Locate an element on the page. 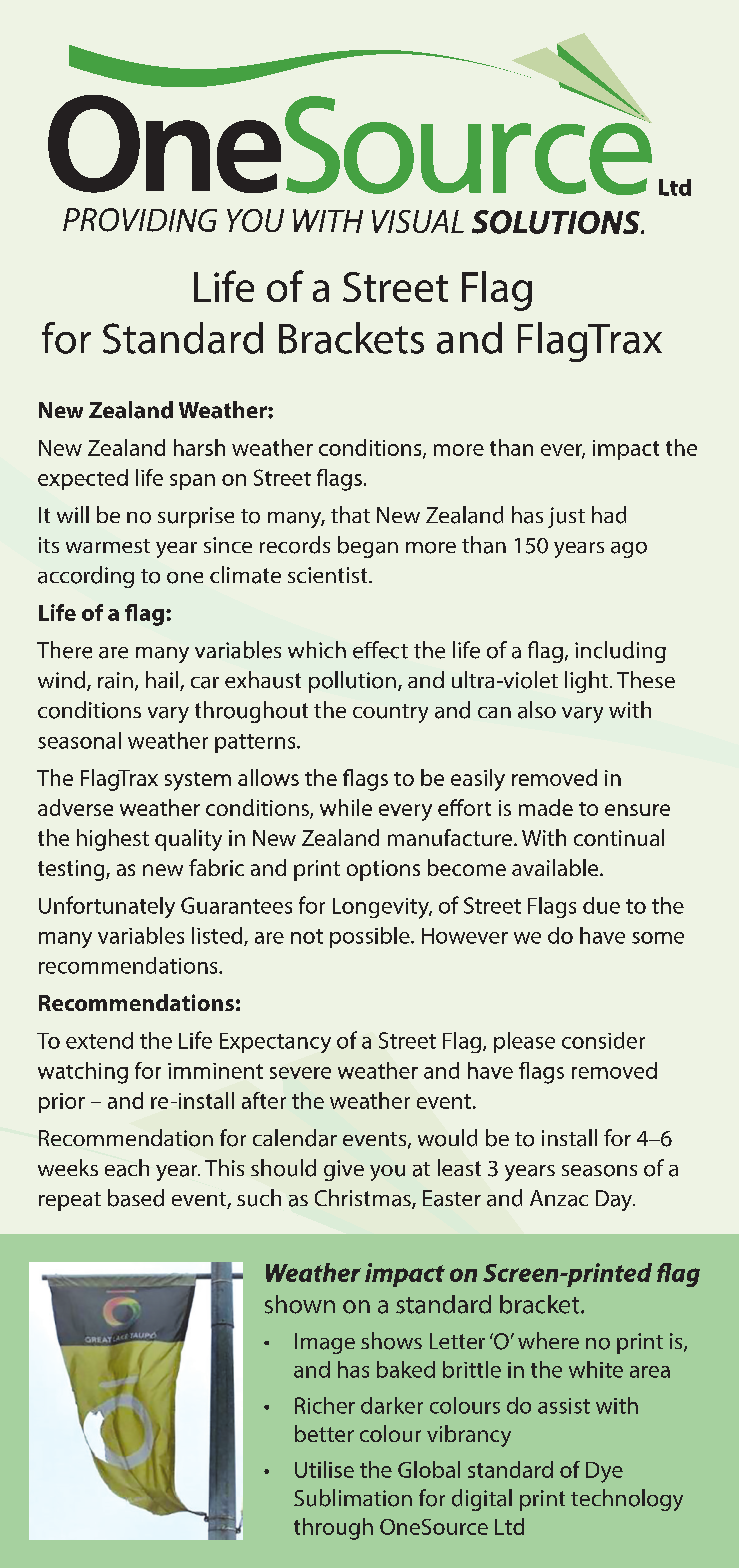 This page has width=739, height=1568. Sublimation is located at coordinates (353, 1498).
